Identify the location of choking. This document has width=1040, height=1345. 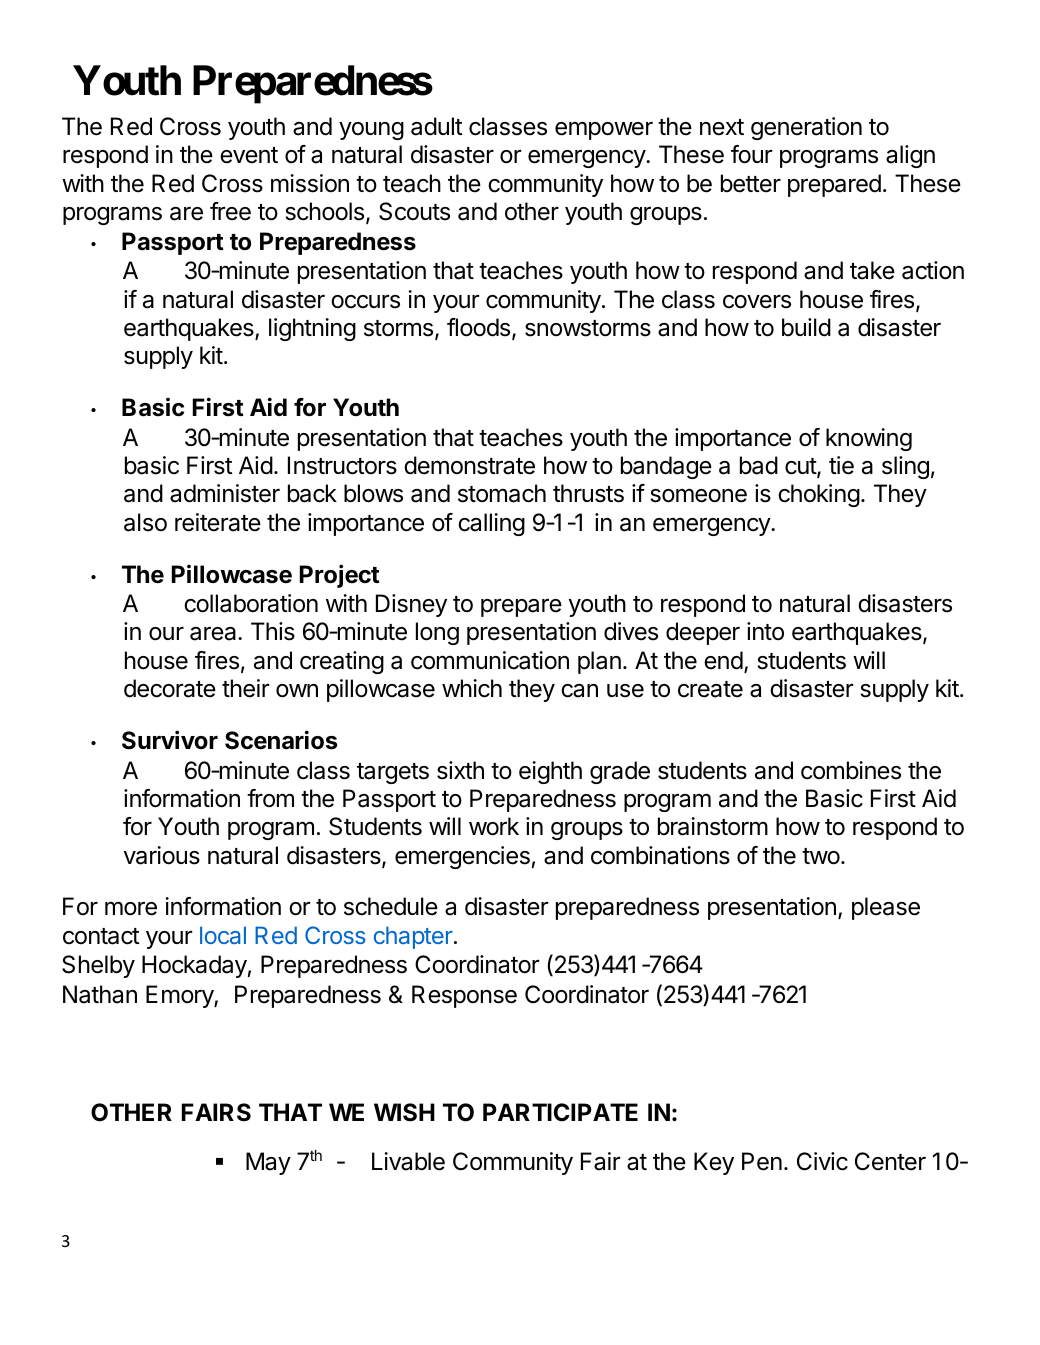
(819, 495).
